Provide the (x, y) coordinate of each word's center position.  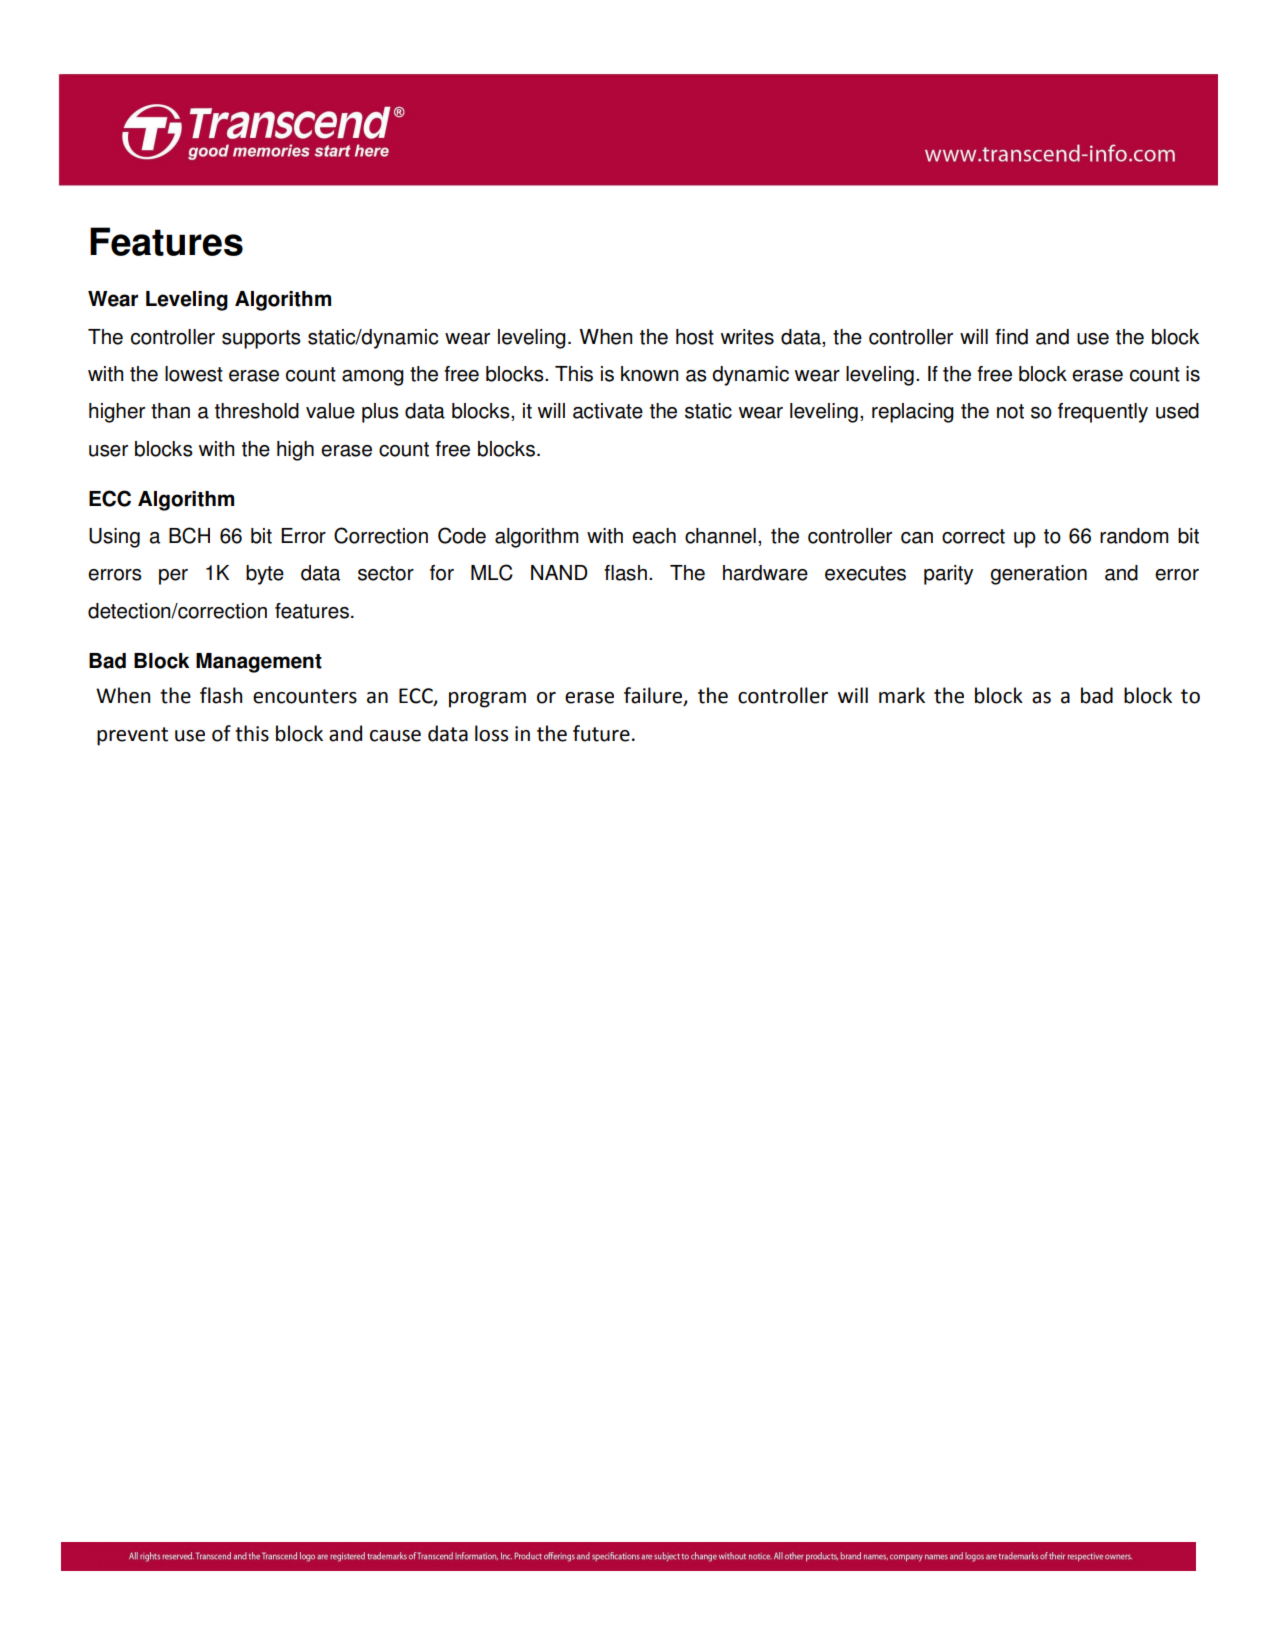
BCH (189, 535)
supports (261, 339)
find (1011, 337)
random (1134, 536)
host (695, 337)
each (654, 536)
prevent (132, 736)
